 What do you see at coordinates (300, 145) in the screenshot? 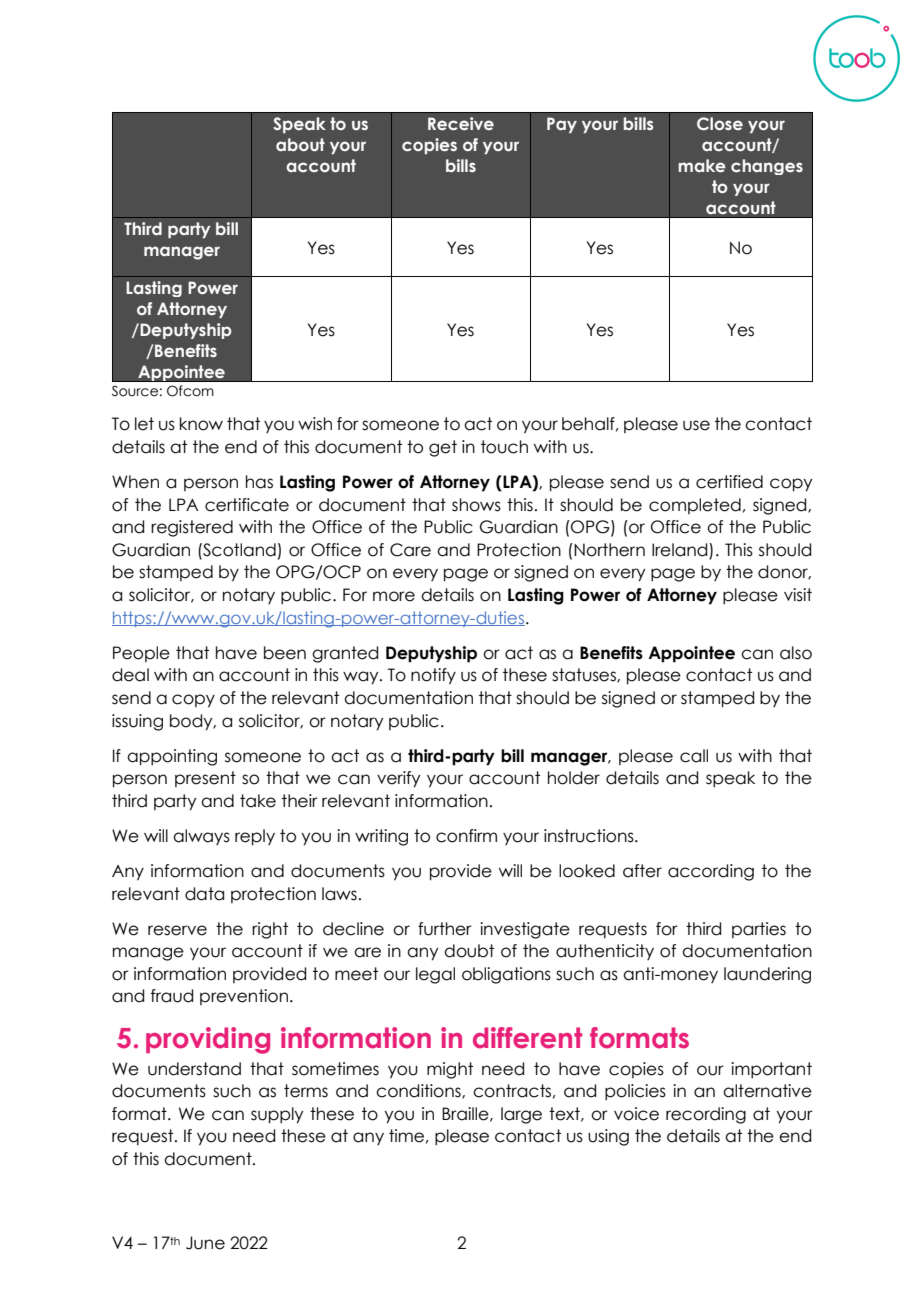
I see `about` at bounding box center [300, 145].
